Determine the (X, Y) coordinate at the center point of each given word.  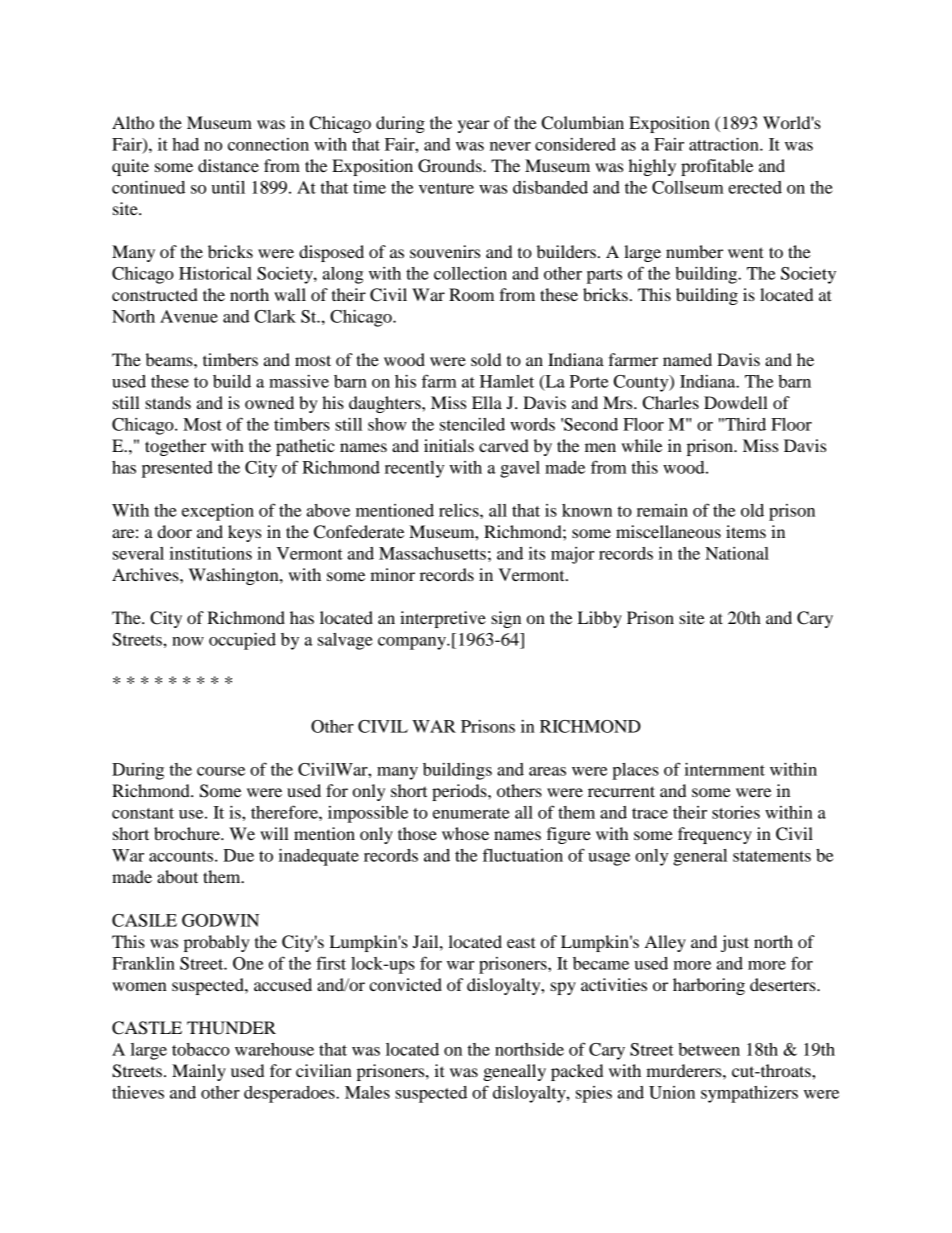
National (737, 553)
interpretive (443, 619)
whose (465, 833)
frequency (715, 835)
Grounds (451, 166)
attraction (725, 144)
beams (170, 359)
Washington (235, 576)
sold (486, 359)
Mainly (199, 1072)
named (687, 359)
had (185, 144)
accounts (182, 856)
